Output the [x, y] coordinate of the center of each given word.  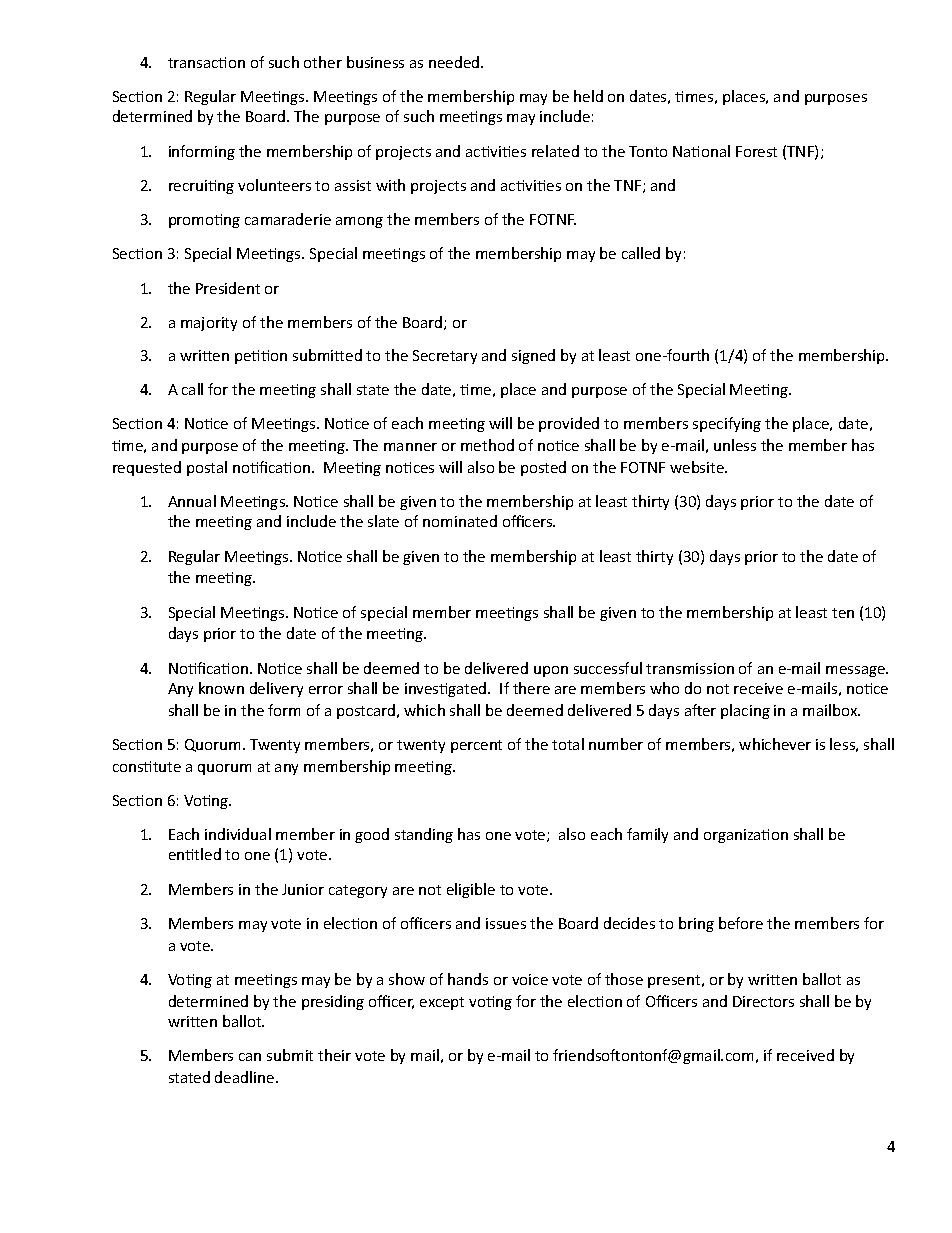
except [442, 1003]
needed [455, 62]
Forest [756, 151]
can [250, 1057]
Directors [763, 1001]
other [323, 62]
